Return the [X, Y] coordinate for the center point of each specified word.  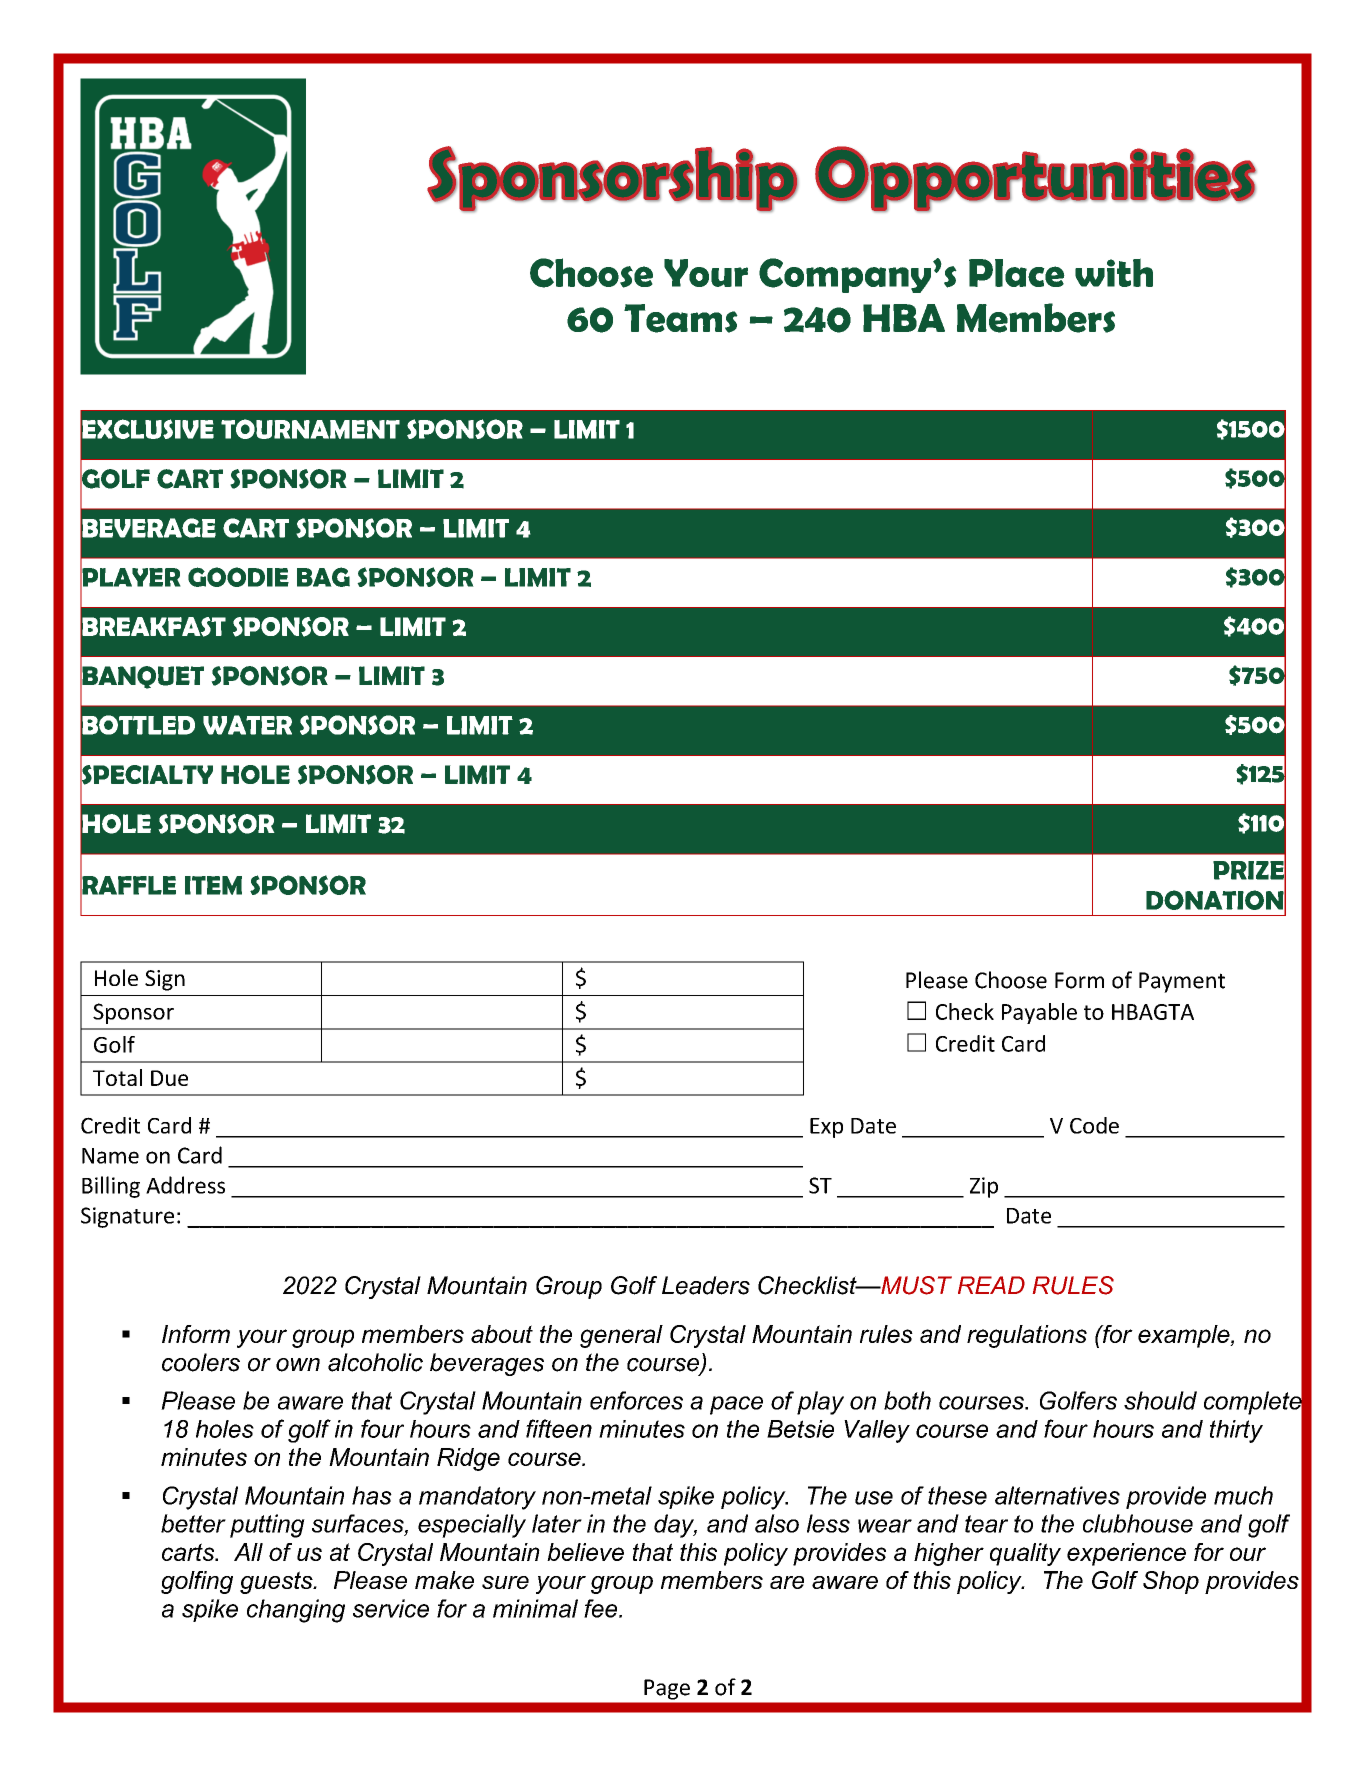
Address [185, 1185]
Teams [681, 318]
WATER [247, 725]
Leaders [706, 1285]
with [1114, 272]
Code [1094, 1125]
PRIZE [1249, 870]
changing [296, 1611]
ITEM [213, 885]
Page [667, 1689]
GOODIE [238, 577]
